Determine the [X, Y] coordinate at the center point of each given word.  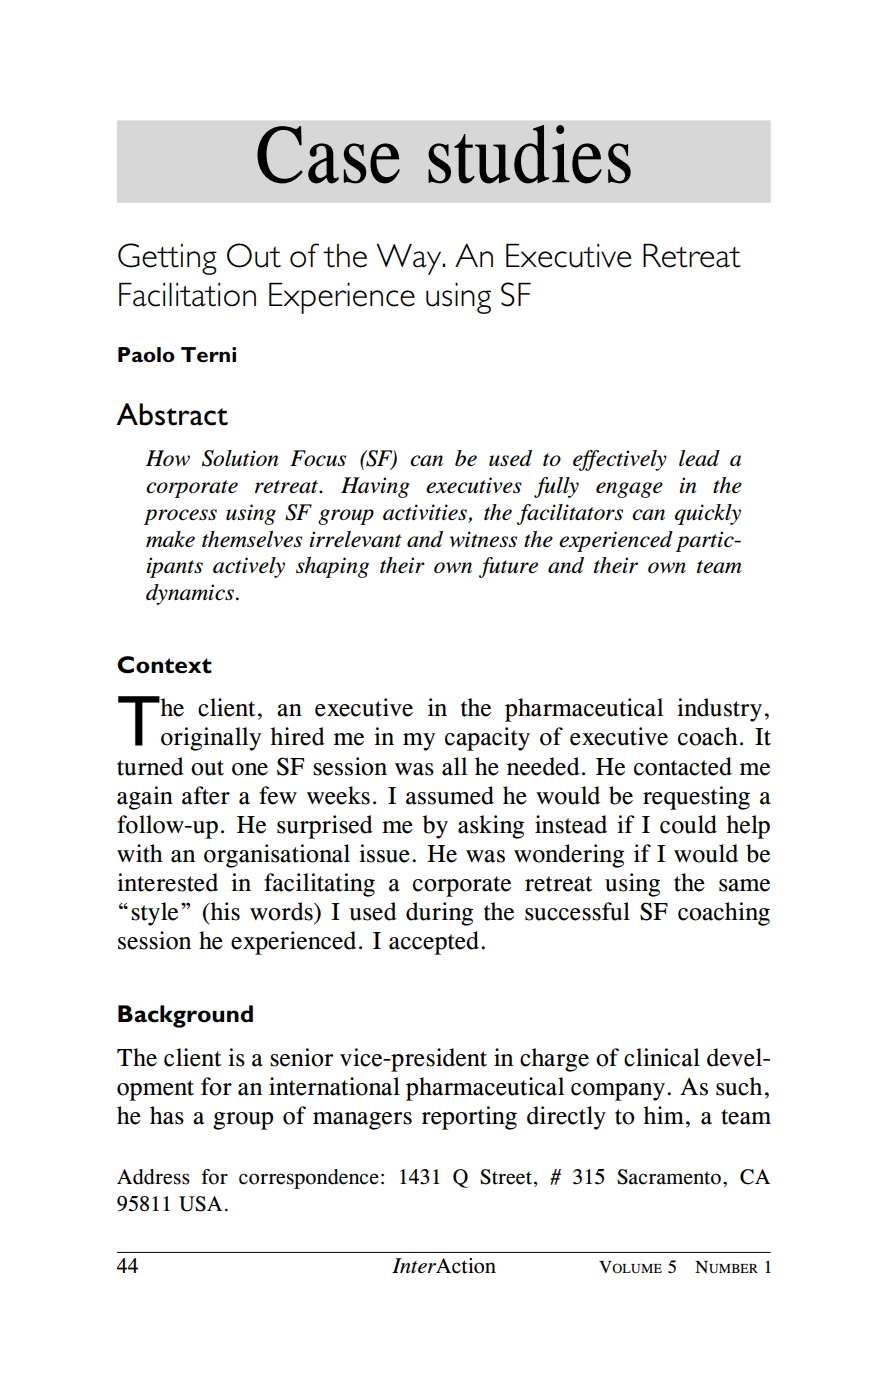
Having [375, 487]
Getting [167, 259]
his [224, 911]
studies [529, 154]
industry [719, 710]
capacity [487, 739]
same [744, 885]
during [439, 914]
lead [699, 458]
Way [410, 259]
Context [164, 665]
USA [200, 1204]
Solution [240, 458]
